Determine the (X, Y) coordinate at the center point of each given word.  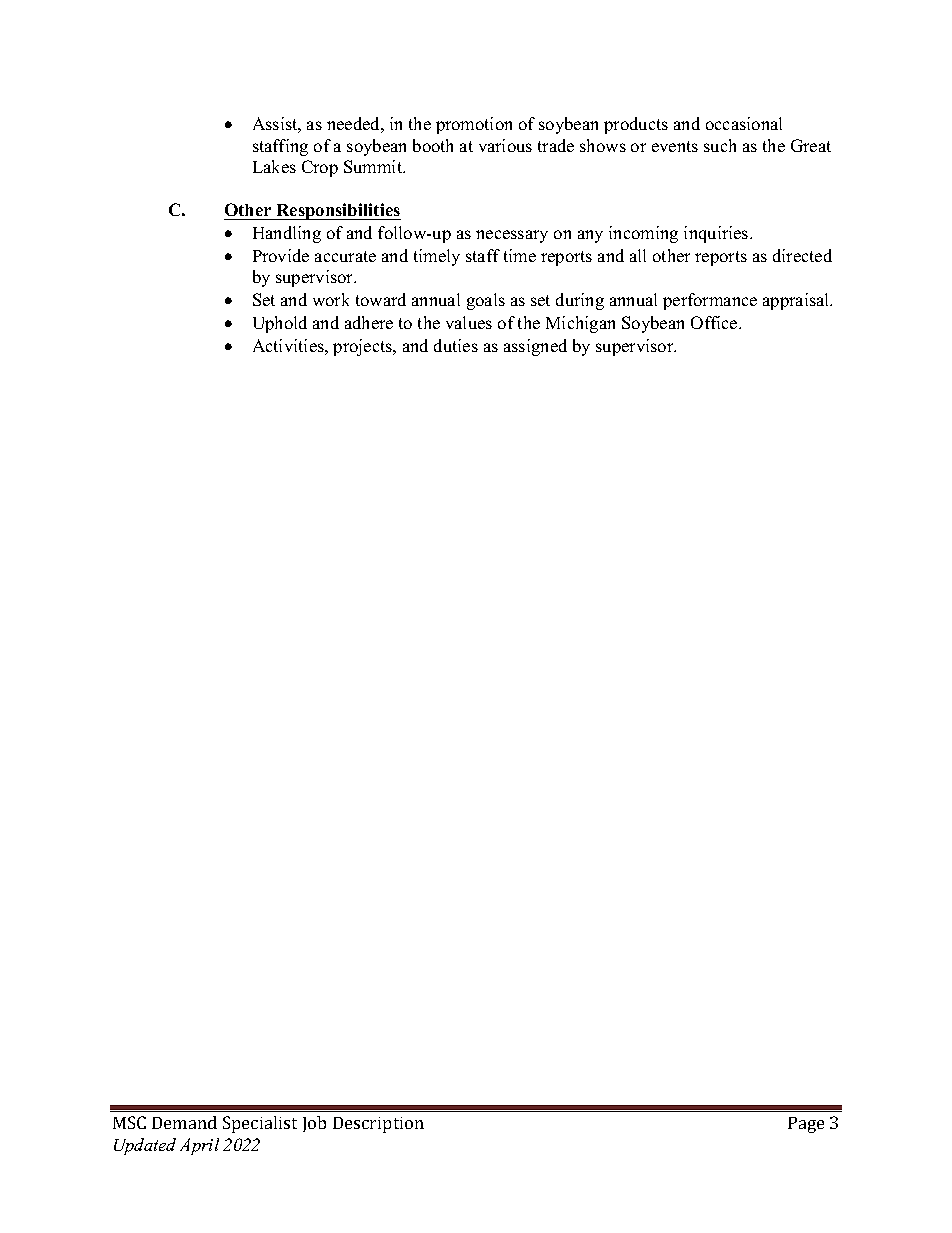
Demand (184, 1122)
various (505, 145)
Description (378, 1125)
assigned (535, 347)
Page (806, 1125)
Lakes (274, 166)
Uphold (280, 324)
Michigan (580, 324)
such (720, 145)
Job (314, 1124)
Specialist (260, 1124)
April (199, 1146)
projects (364, 347)
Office (715, 322)
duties (456, 345)
